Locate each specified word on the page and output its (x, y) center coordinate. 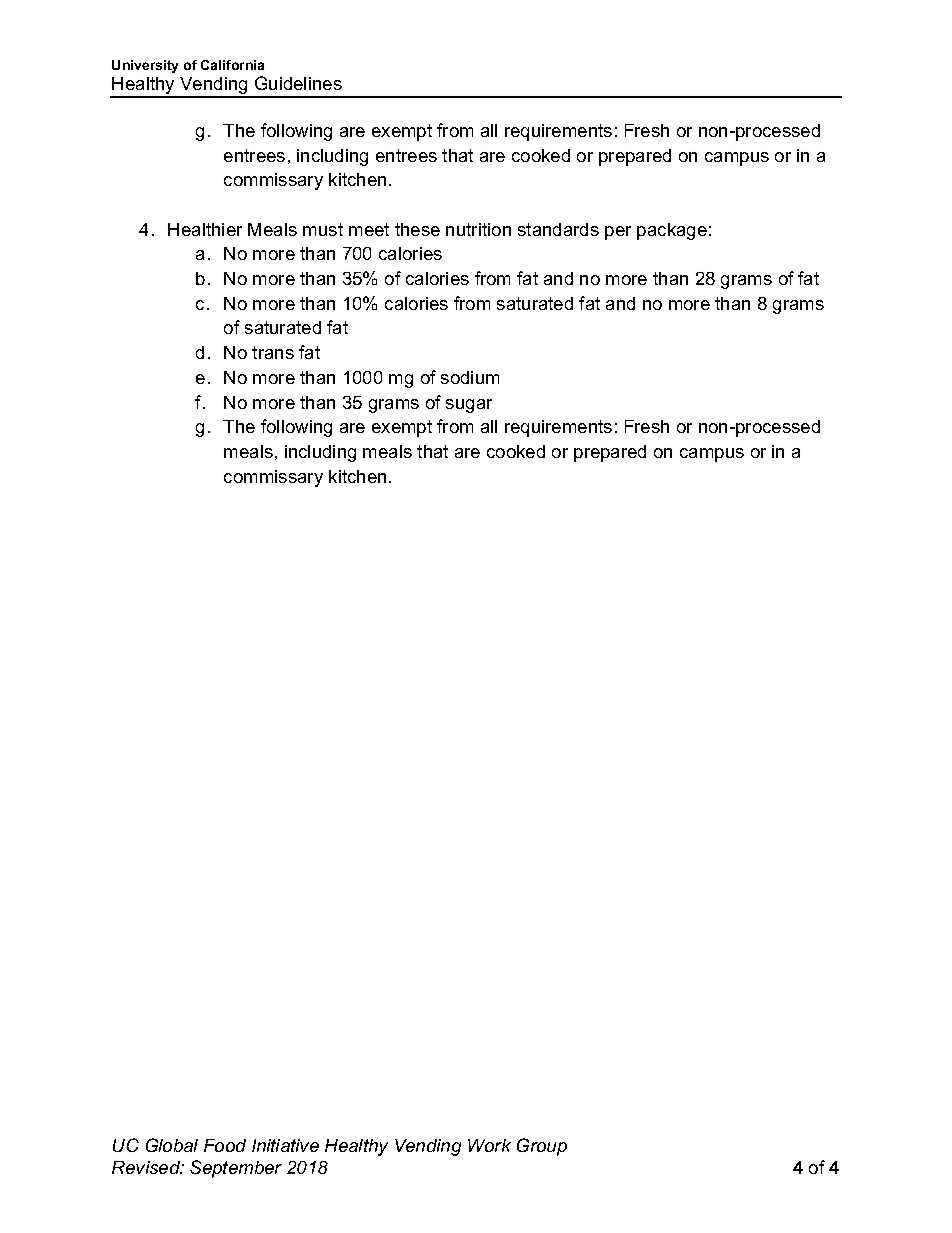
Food (225, 1145)
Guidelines (298, 83)
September (236, 1169)
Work (489, 1145)
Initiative (285, 1145)
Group (542, 1147)
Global (172, 1145)
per (618, 233)
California (232, 65)
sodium (470, 377)
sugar (469, 406)
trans (273, 352)
